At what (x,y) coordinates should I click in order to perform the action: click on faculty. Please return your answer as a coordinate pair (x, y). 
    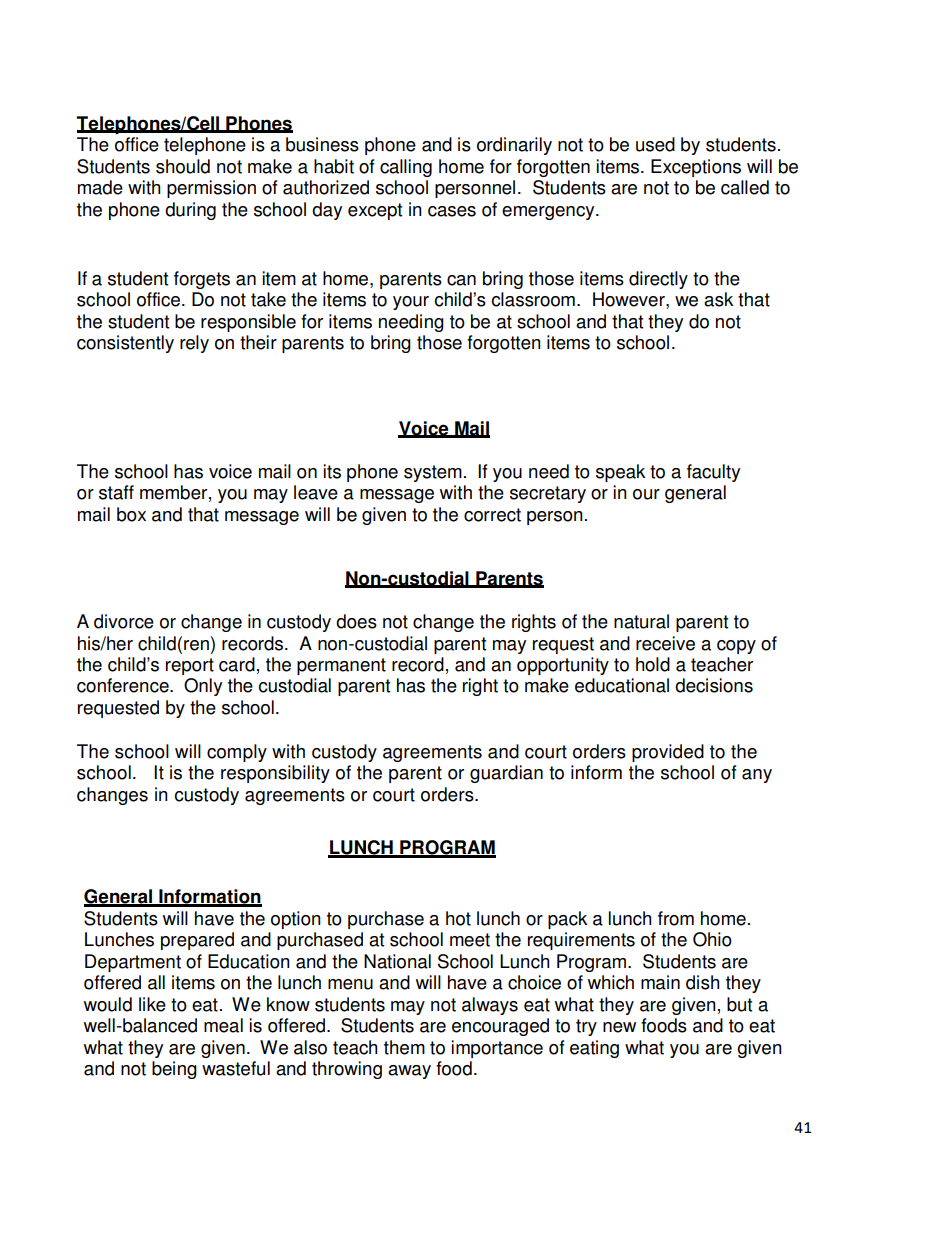
    Looking at the image, I should click on (713, 473).
